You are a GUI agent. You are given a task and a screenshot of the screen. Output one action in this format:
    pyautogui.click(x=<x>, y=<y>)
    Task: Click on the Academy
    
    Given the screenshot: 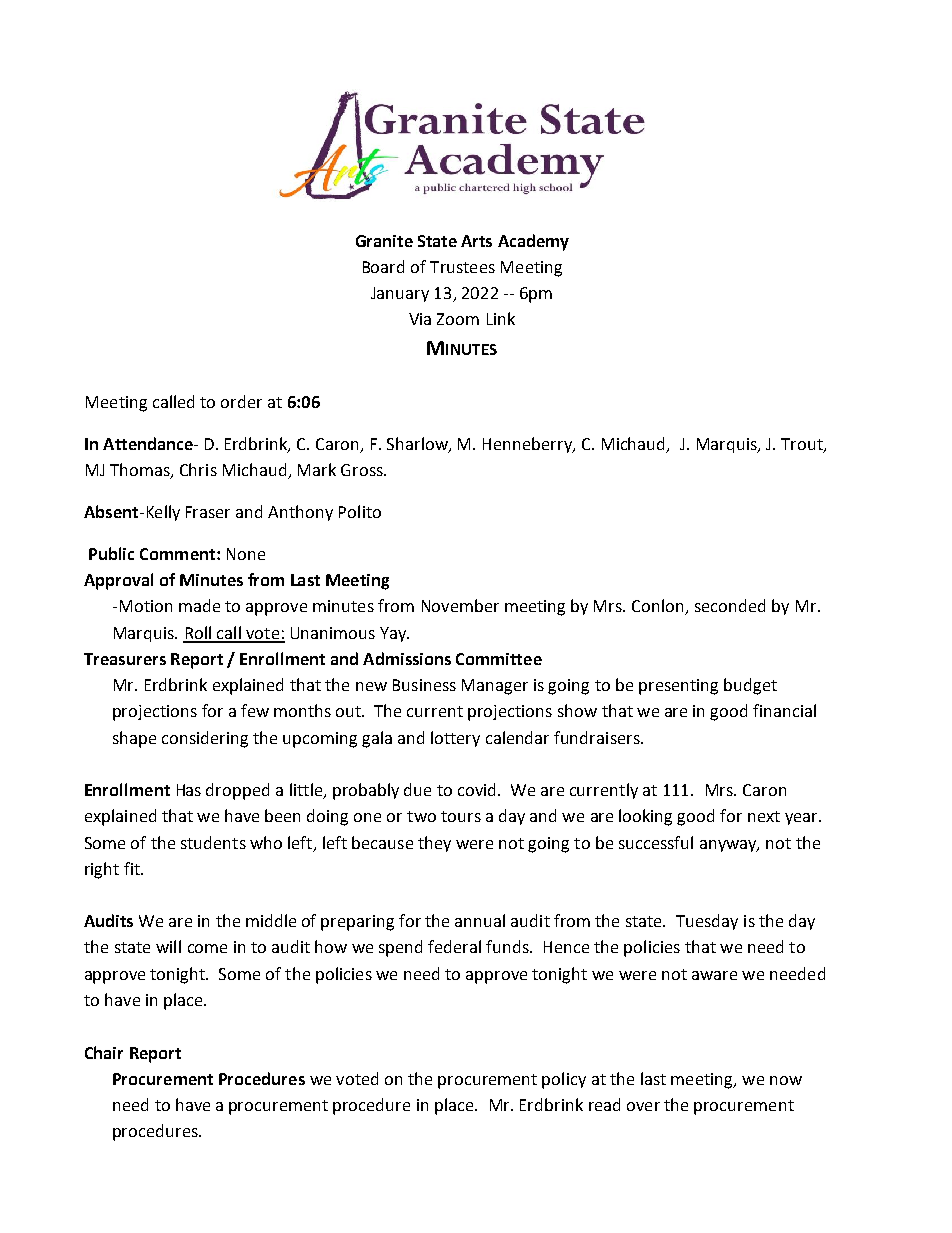 What is the action you would take?
    pyautogui.click(x=533, y=242)
